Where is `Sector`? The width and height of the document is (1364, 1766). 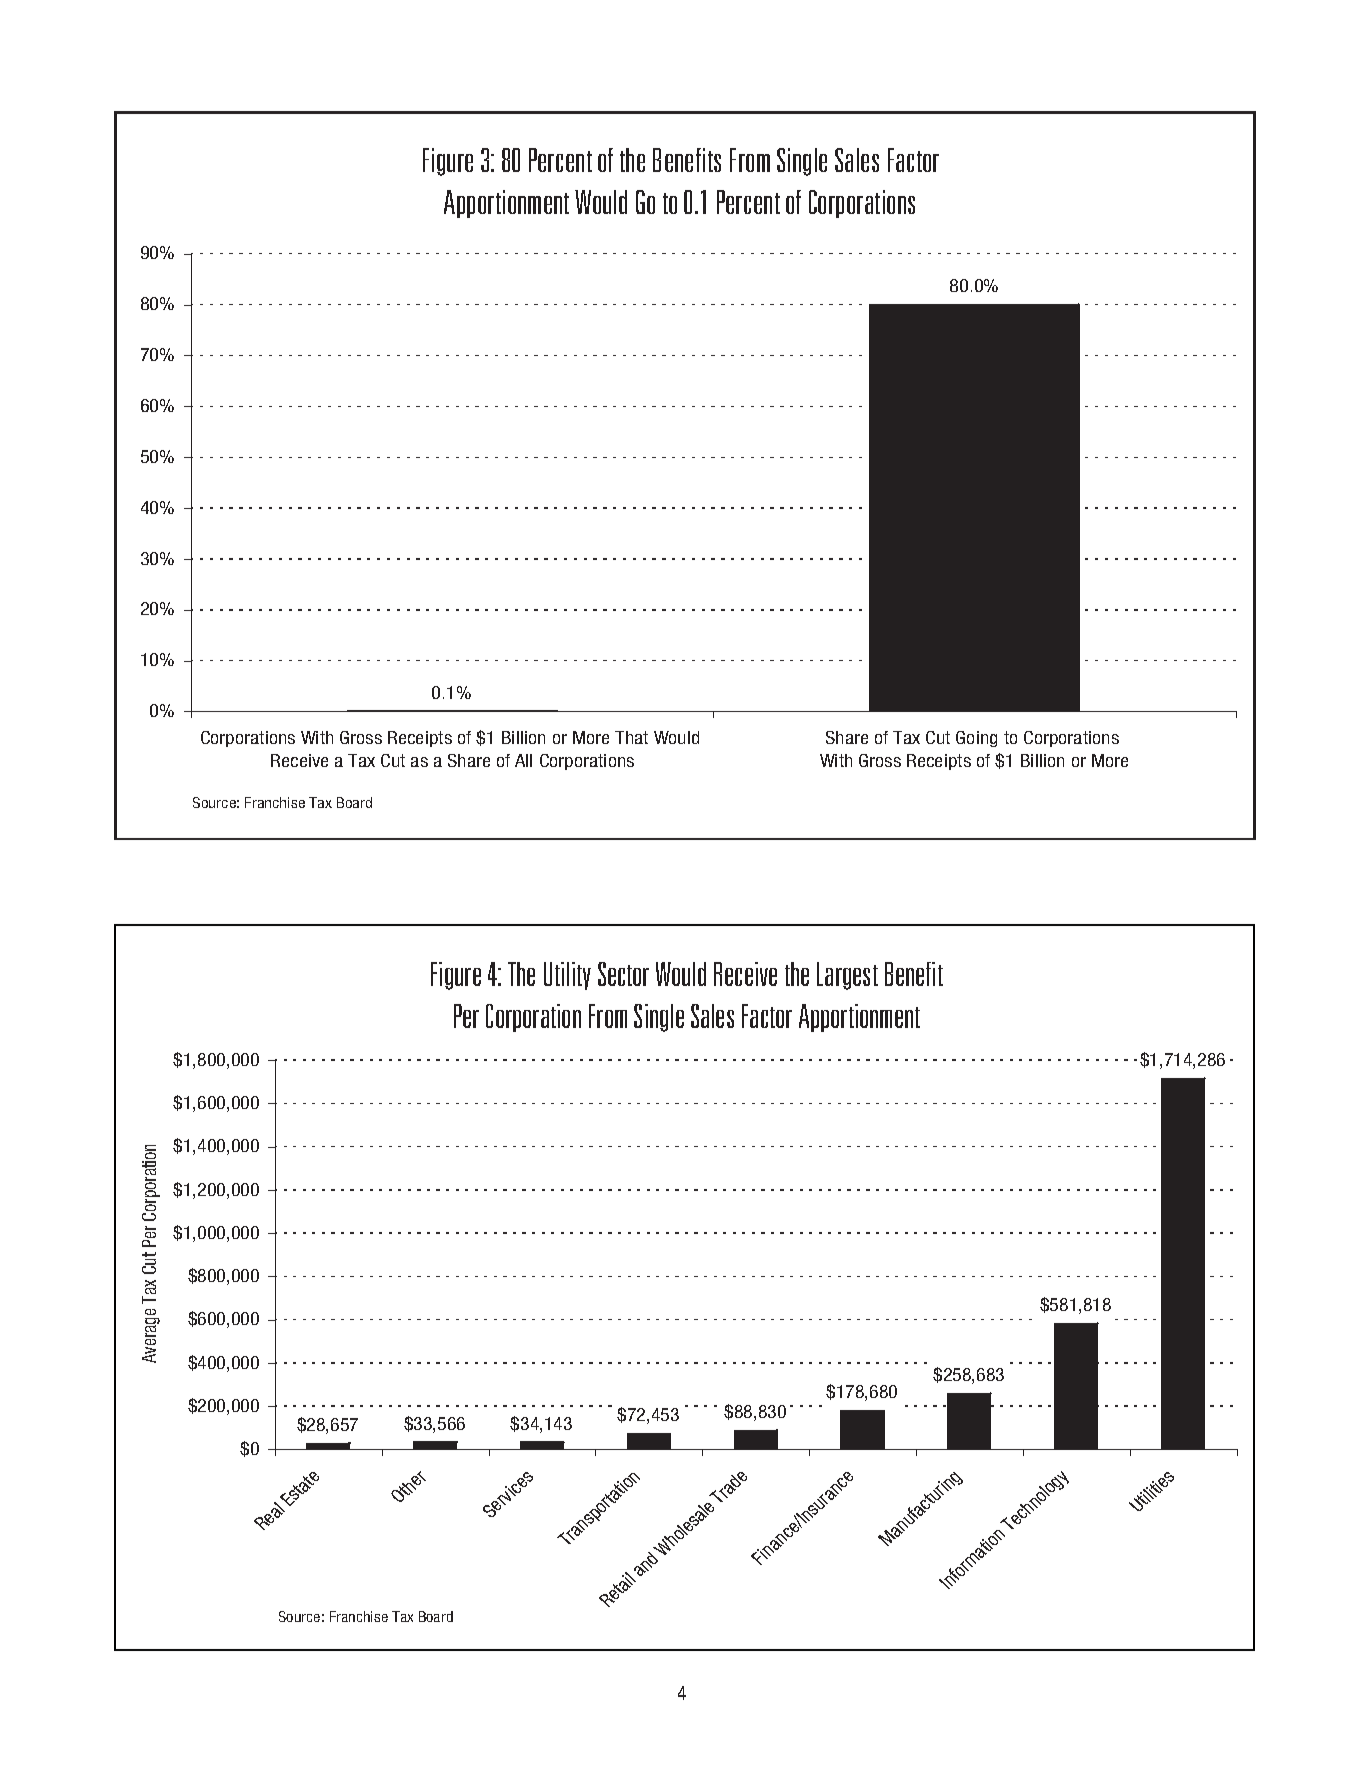
Sector is located at coordinates (623, 974).
